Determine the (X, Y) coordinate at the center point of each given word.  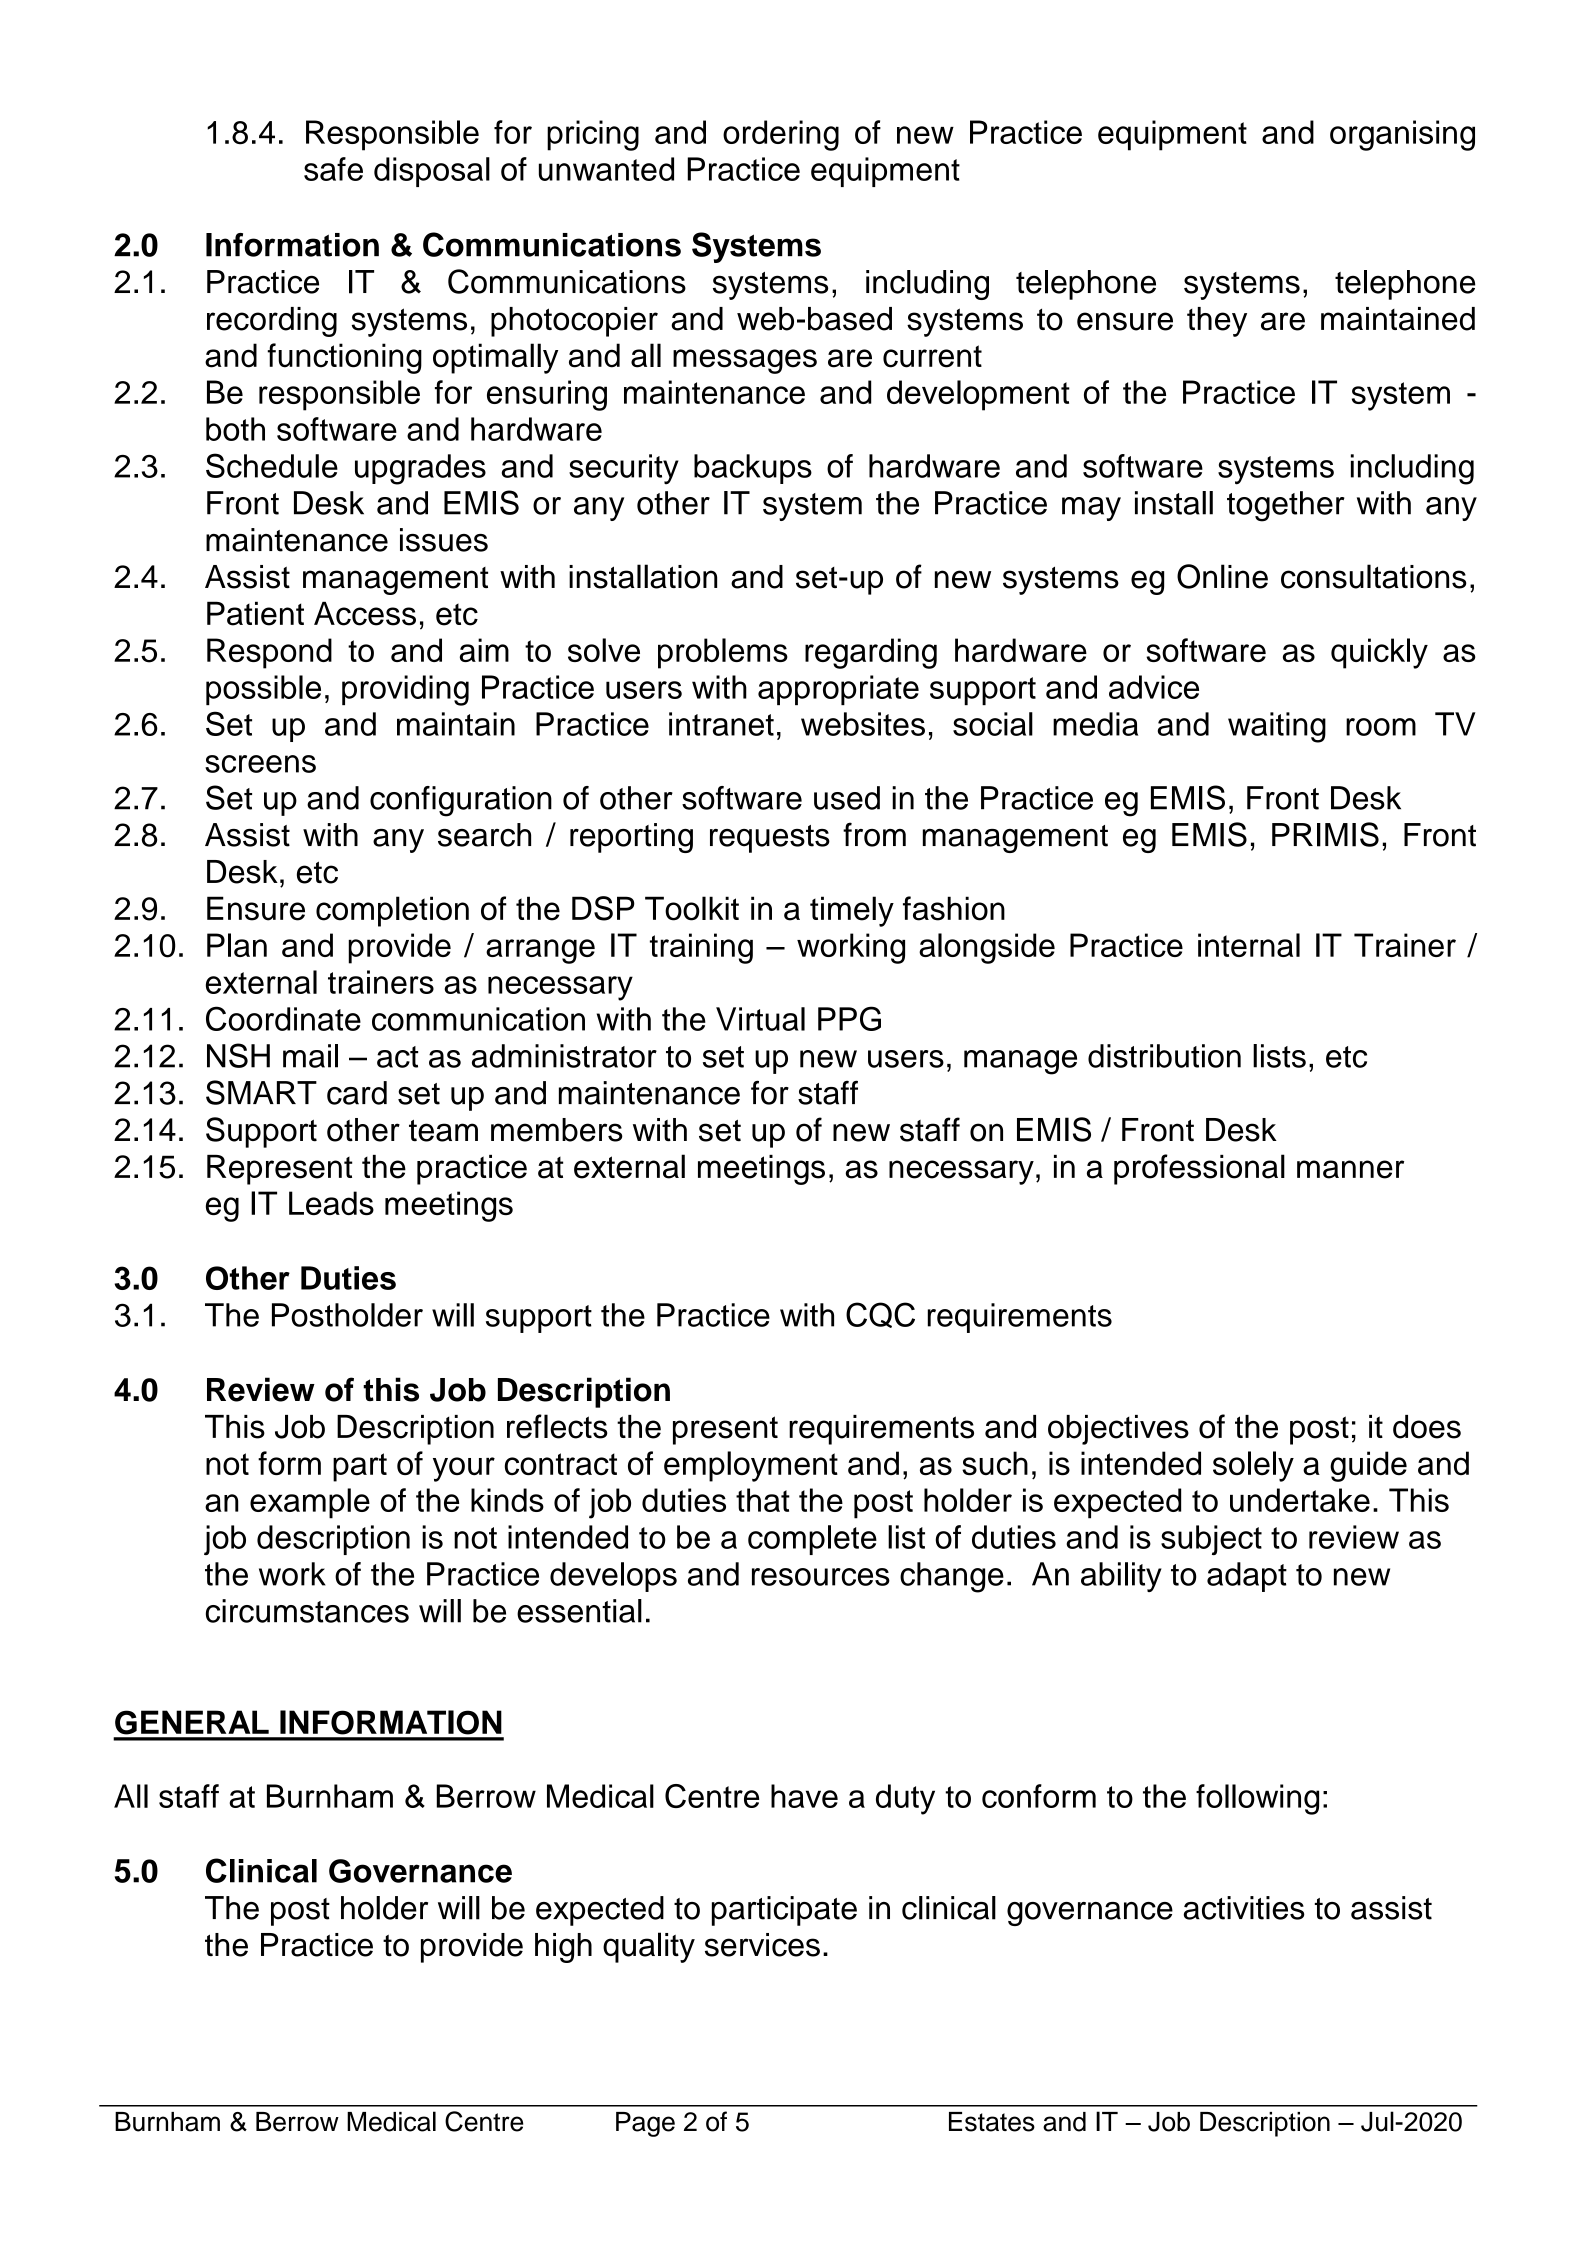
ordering (781, 135)
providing (405, 690)
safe (333, 169)
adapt (1247, 1577)
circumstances (307, 1611)
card (357, 1093)
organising (1402, 135)
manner (1350, 1169)
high (563, 1948)
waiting (1277, 727)
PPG (849, 1018)
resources (821, 1577)
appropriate (838, 690)
